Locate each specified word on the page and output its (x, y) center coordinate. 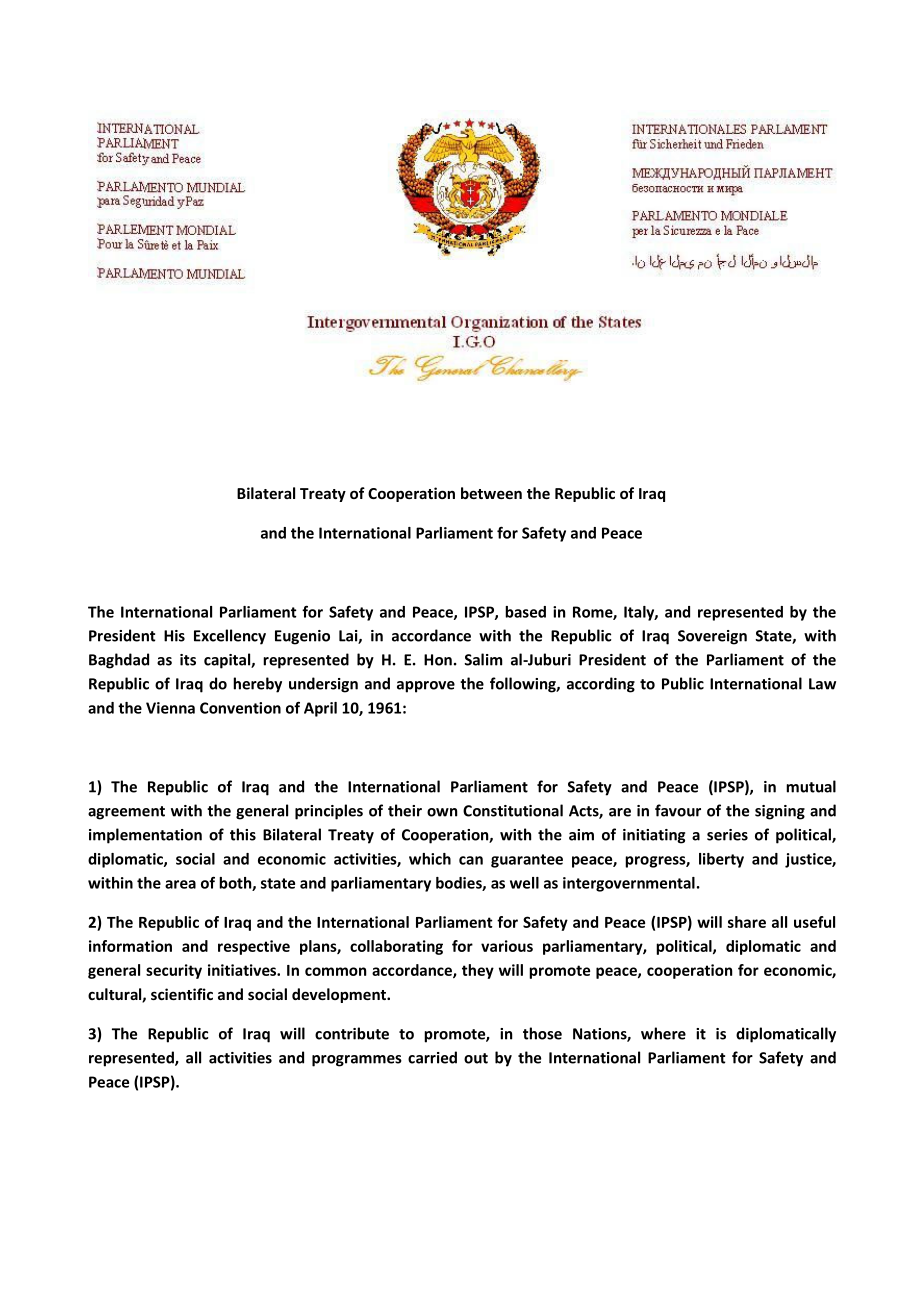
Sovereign (712, 637)
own (442, 812)
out (476, 1058)
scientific (182, 994)
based (525, 612)
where (663, 1033)
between (491, 493)
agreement (126, 813)
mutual (811, 786)
